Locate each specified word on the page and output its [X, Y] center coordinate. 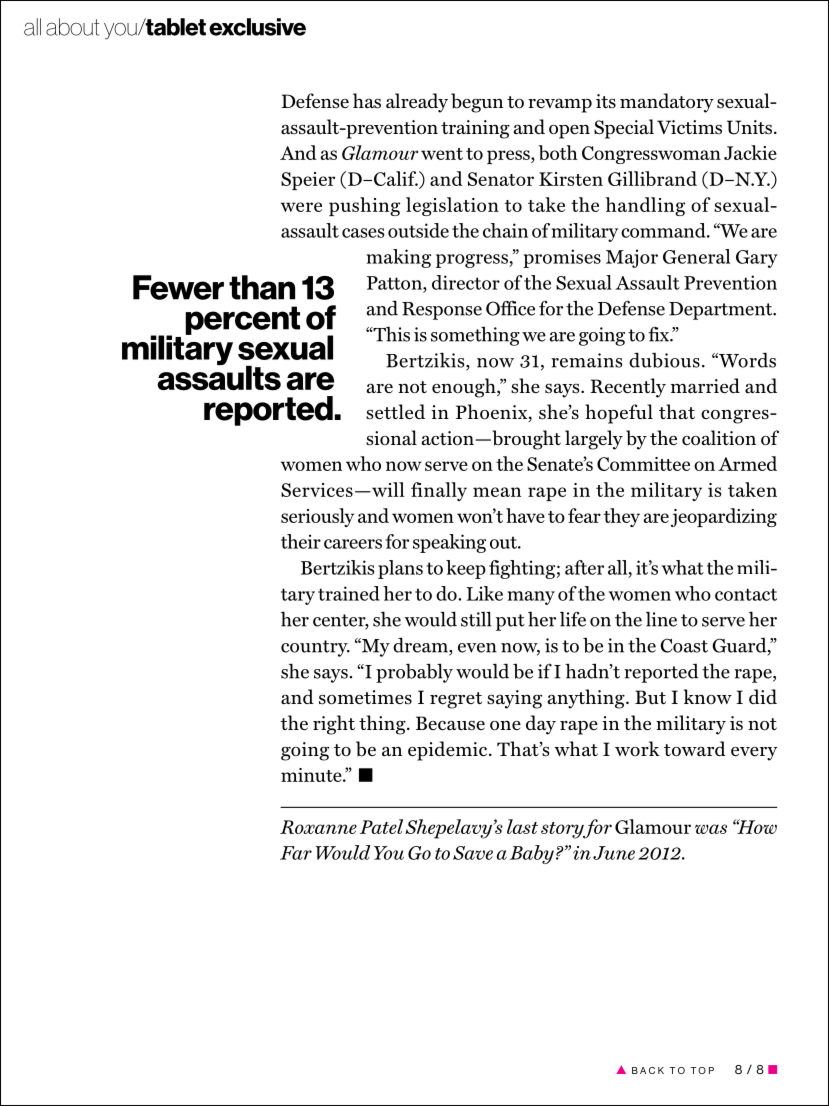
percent [243, 320]
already [417, 103]
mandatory [667, 103]
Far [296, 853]
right [334, 725]
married [705, 386]
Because [450, 723]
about [73, 27]
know [708, 696]
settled [395, 411]
